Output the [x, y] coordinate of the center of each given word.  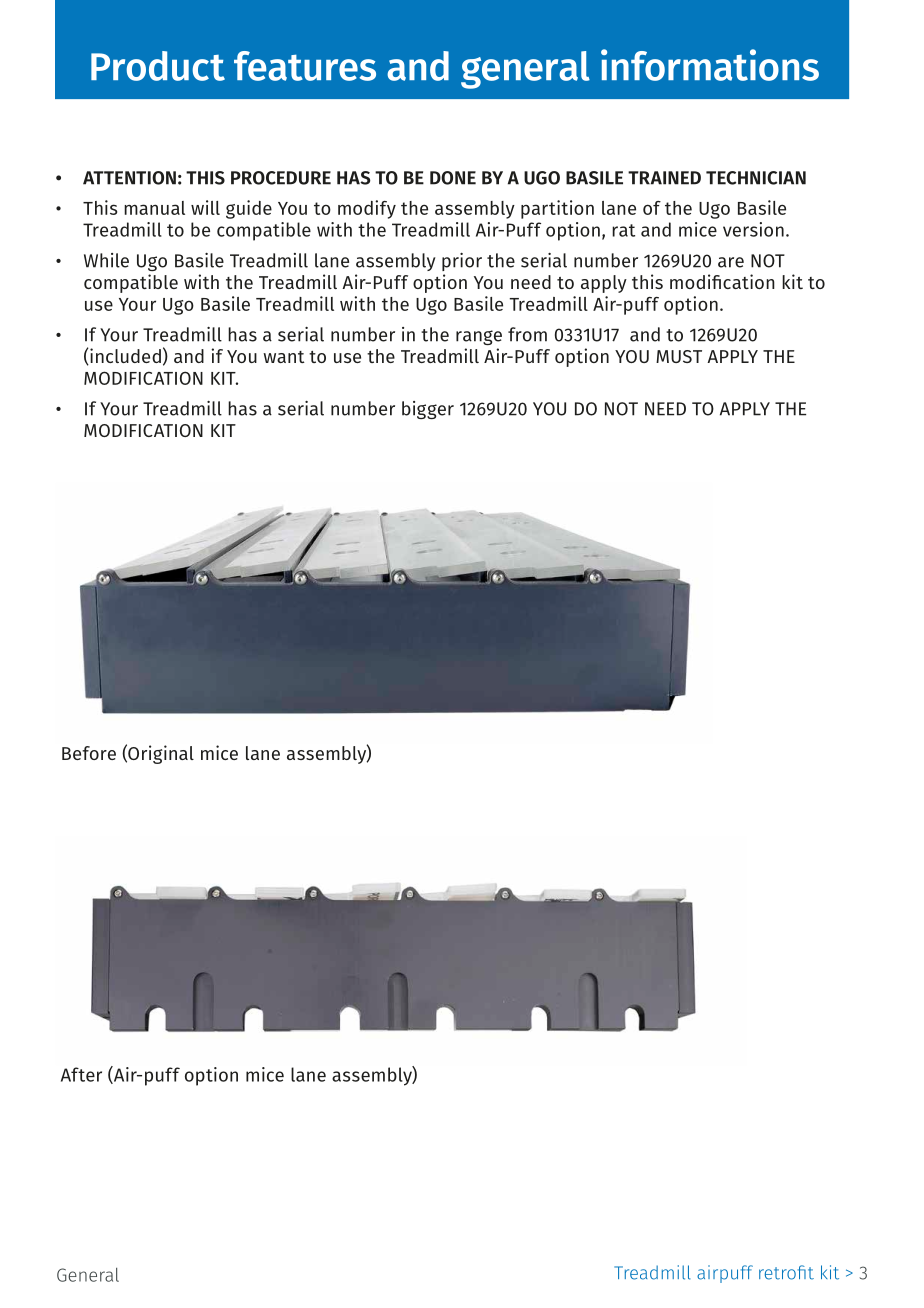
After [81, 1074]
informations [710, 65]
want [284, 357]
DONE [453, 178]
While [106, 260]
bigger [428, 410]
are [731, 262]
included [124, 356]
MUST [679, 356]
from [527, 334]
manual [154, 208]
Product [158, 66]
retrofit [786, 1272]
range [479, 337]
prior [462, 262]
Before [89, 753]
